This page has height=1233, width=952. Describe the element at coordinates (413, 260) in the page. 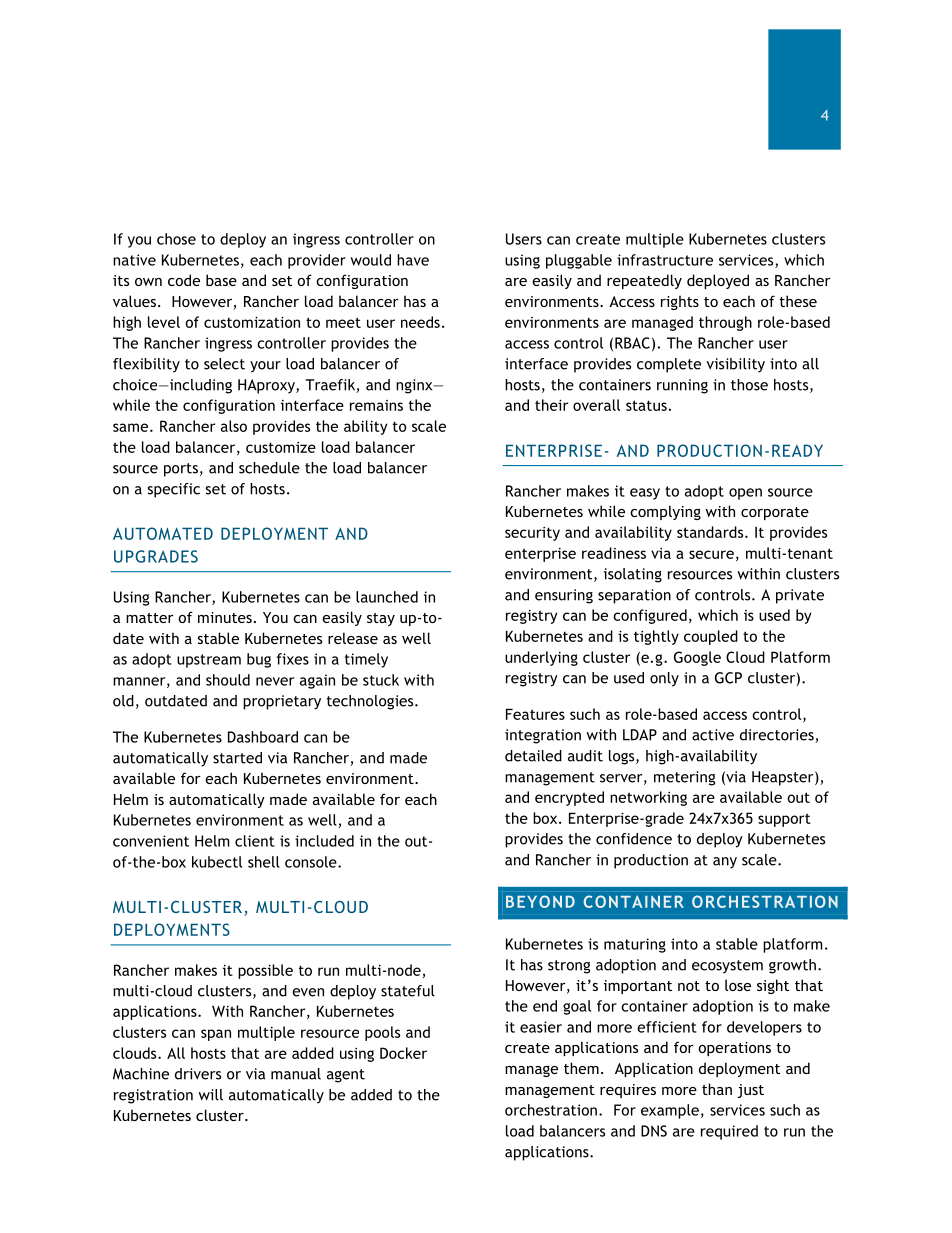

I see `have` at that location.
